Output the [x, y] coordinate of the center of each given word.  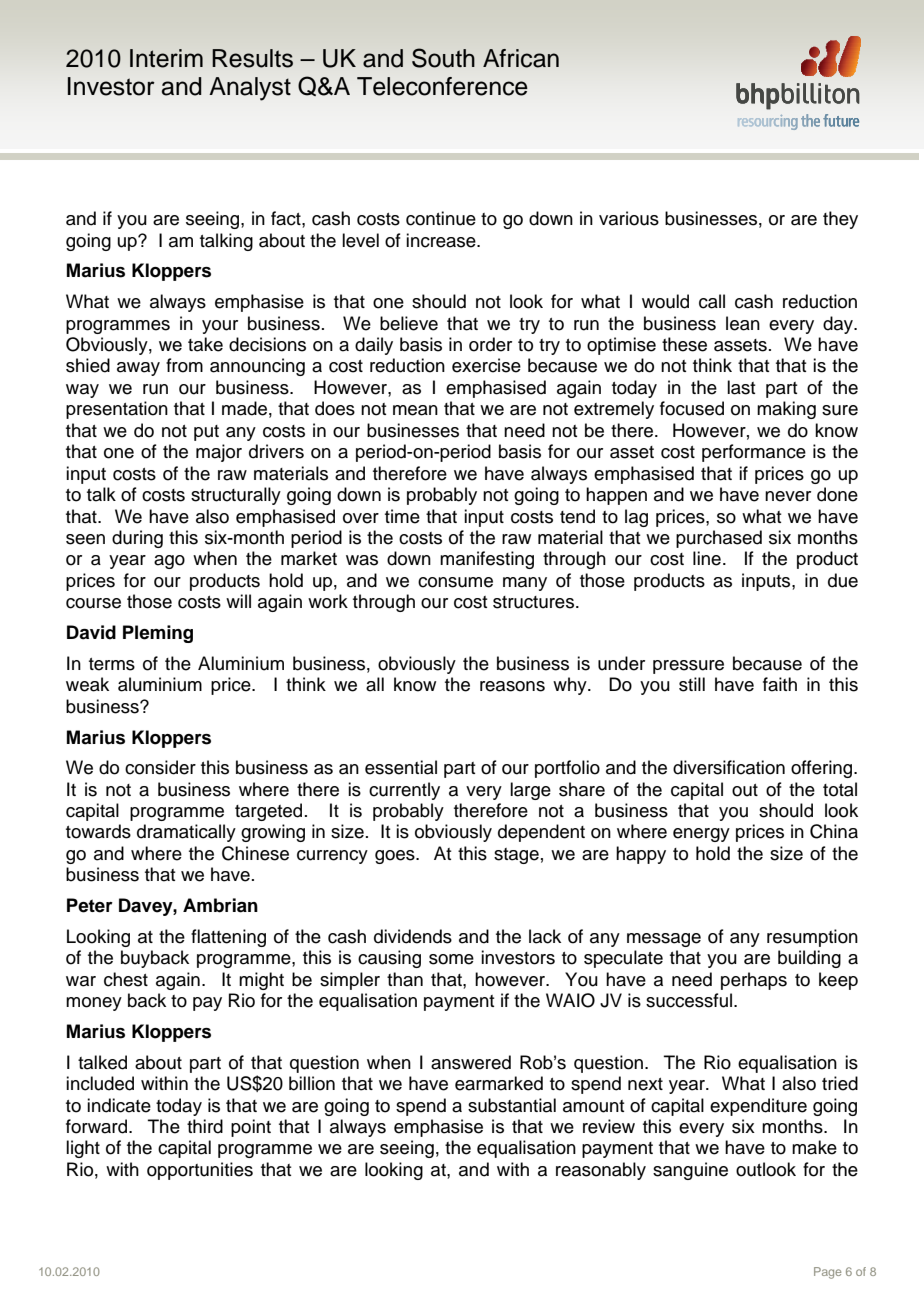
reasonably [601, 1171]
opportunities [200, 1171]
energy [701, 835]
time [402, 516]
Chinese [255, 853]
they [840, 220]
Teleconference [442, 86]
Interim [166, 58]
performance [754, 453]
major [219, 453]
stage [516, 856]
